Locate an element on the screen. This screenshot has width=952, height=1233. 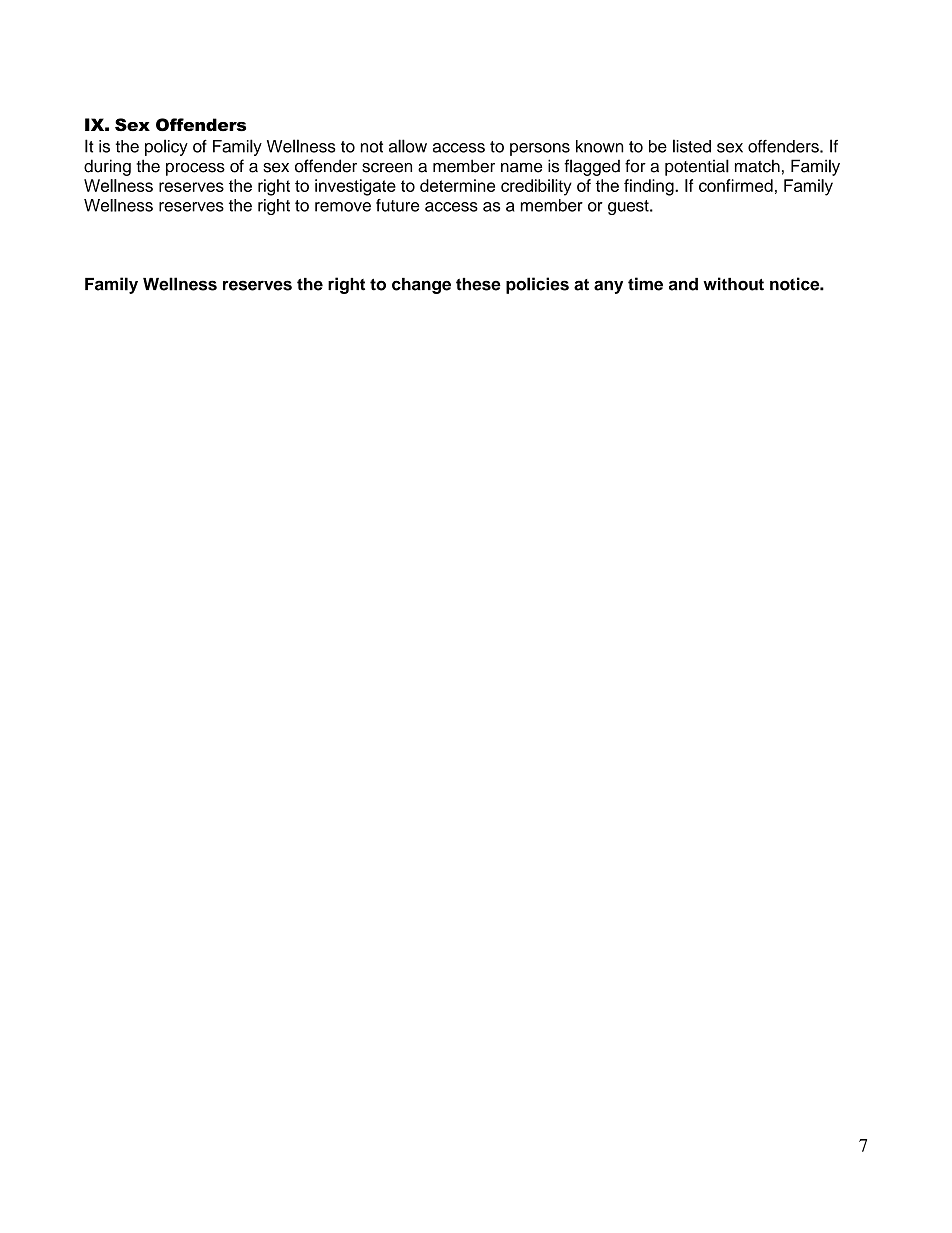
guest is located at coordinates (629, 207).
